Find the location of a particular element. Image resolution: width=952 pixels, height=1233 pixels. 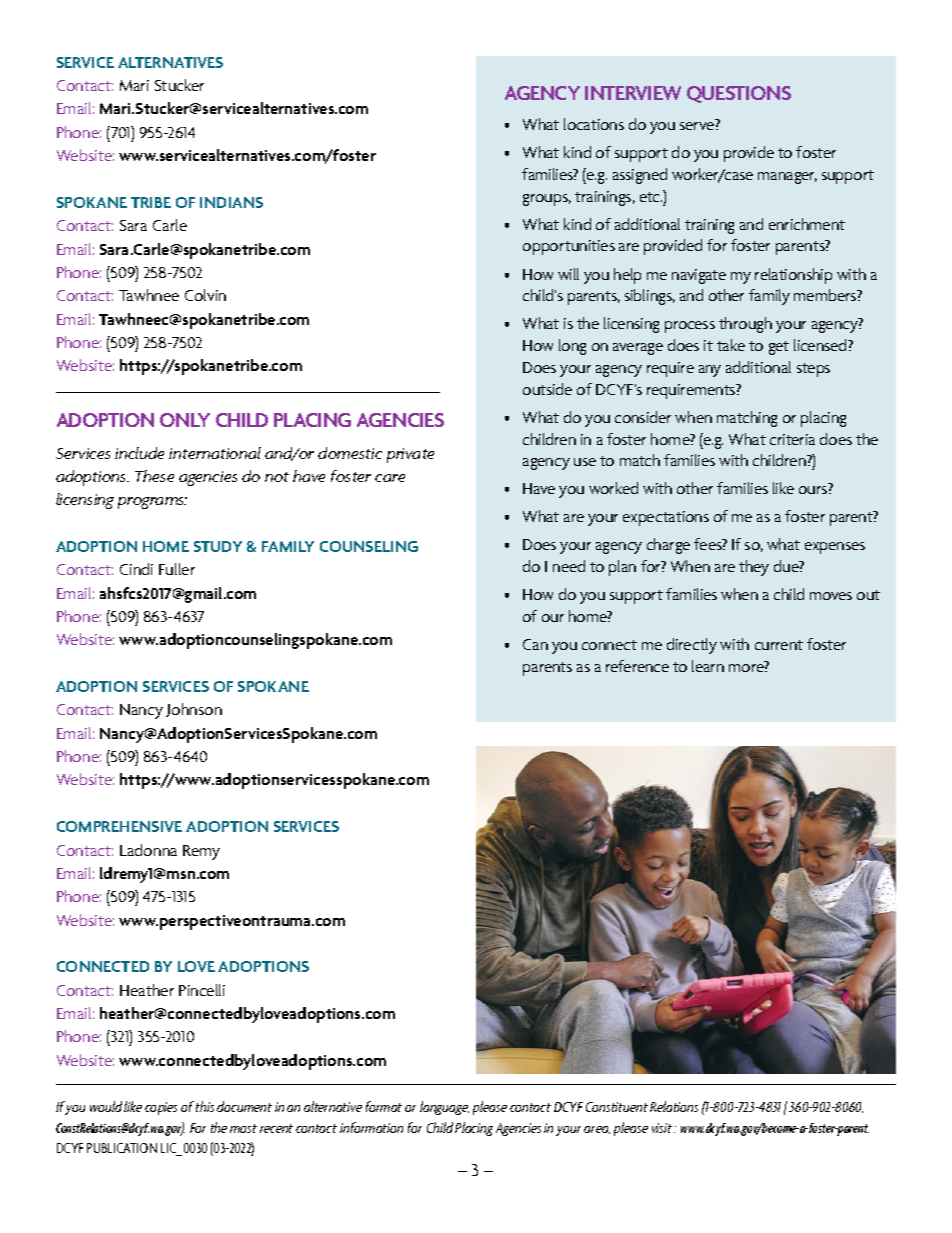

international is located at coordinates (215, 453).
